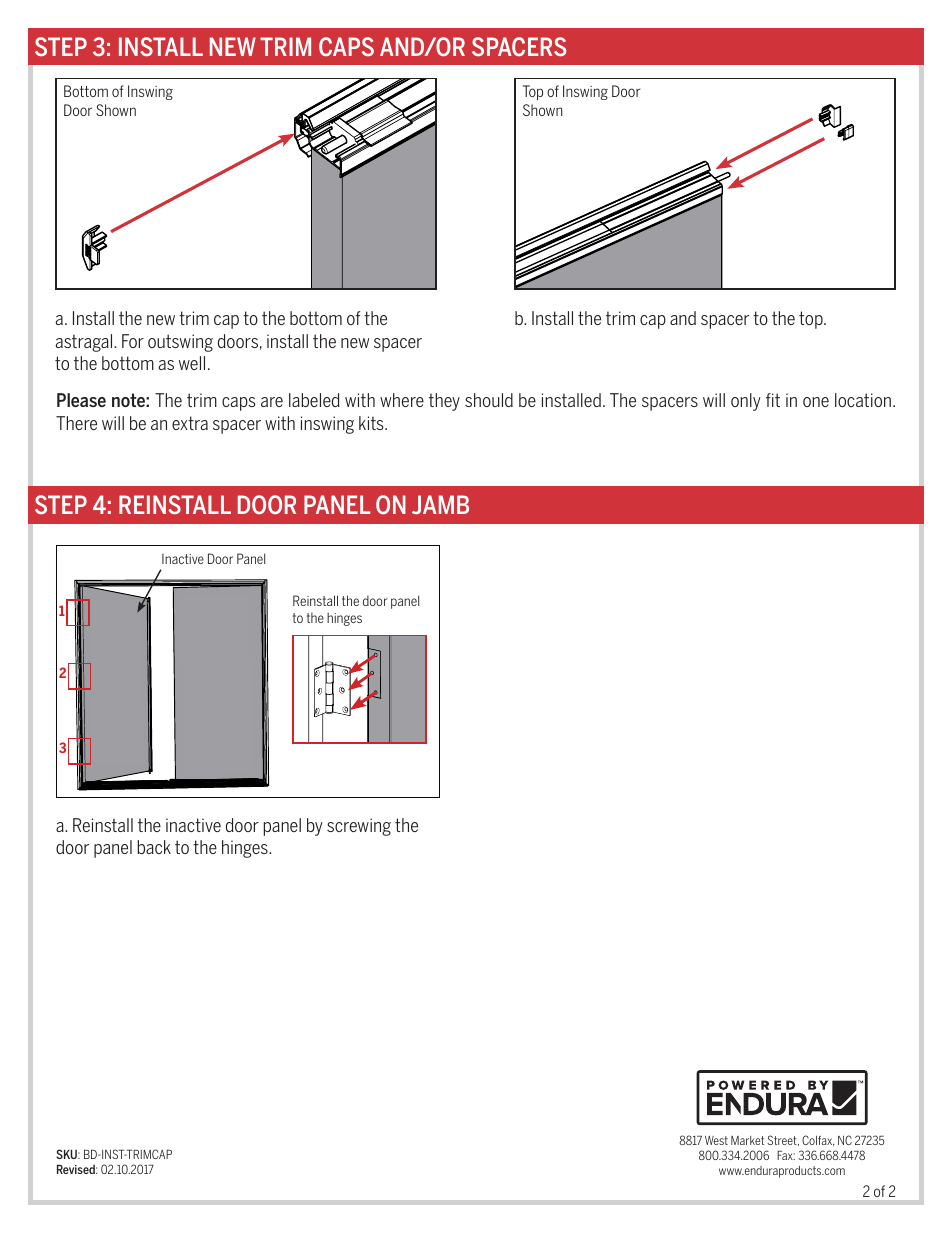 This page has height=1233, width=952. Describe the element at coordinates (440, 504) in the page. I see `JAMB` at that location.
